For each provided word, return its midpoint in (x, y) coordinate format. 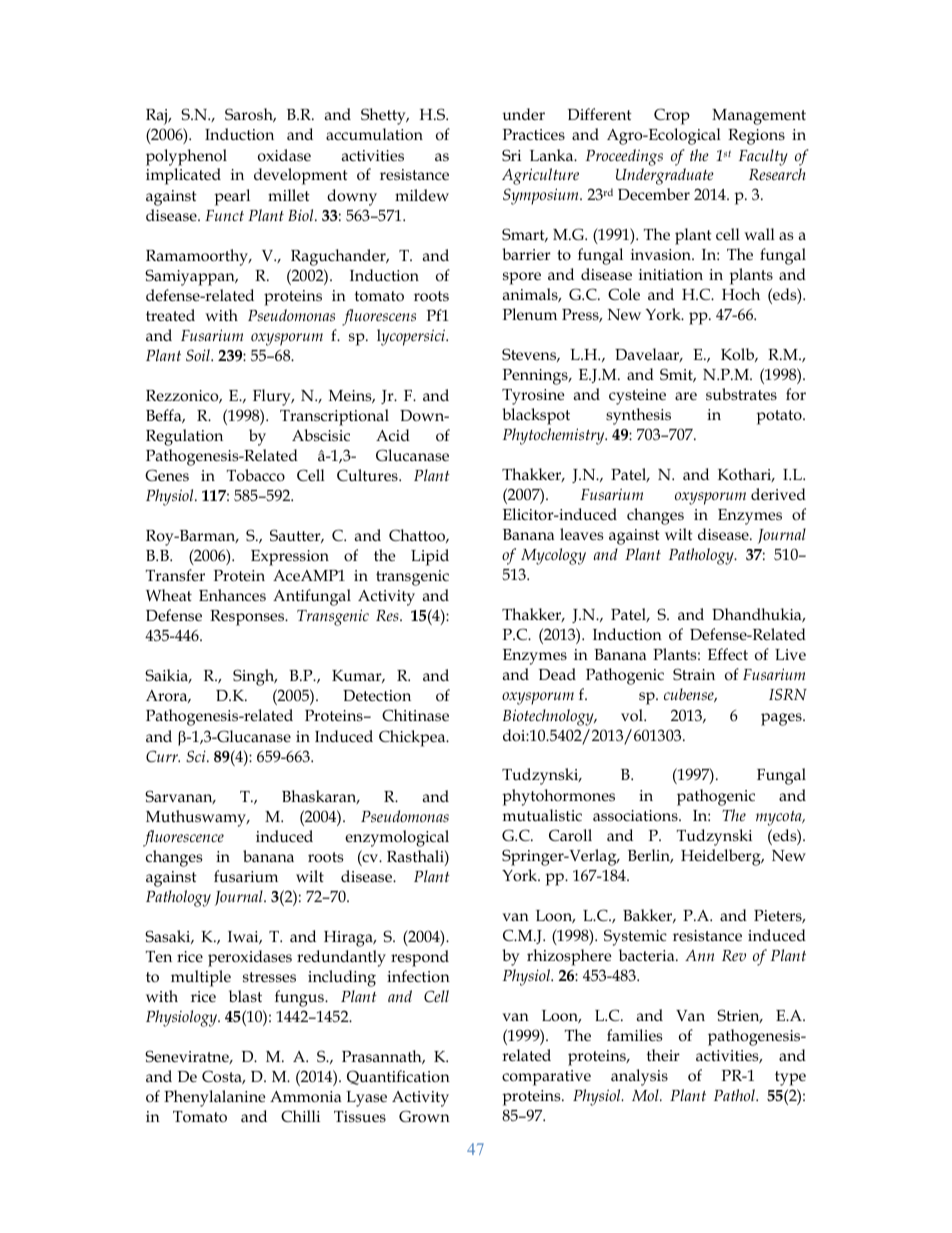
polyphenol (186, 157)
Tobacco (256, 475)
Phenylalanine (215, 1098)
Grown (424, 1116)
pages (782, 719)
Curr (163, 756)
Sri (511, 155)
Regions (756, 137)
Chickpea (413, 738)
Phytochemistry (555, 436)
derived (778, 494)
